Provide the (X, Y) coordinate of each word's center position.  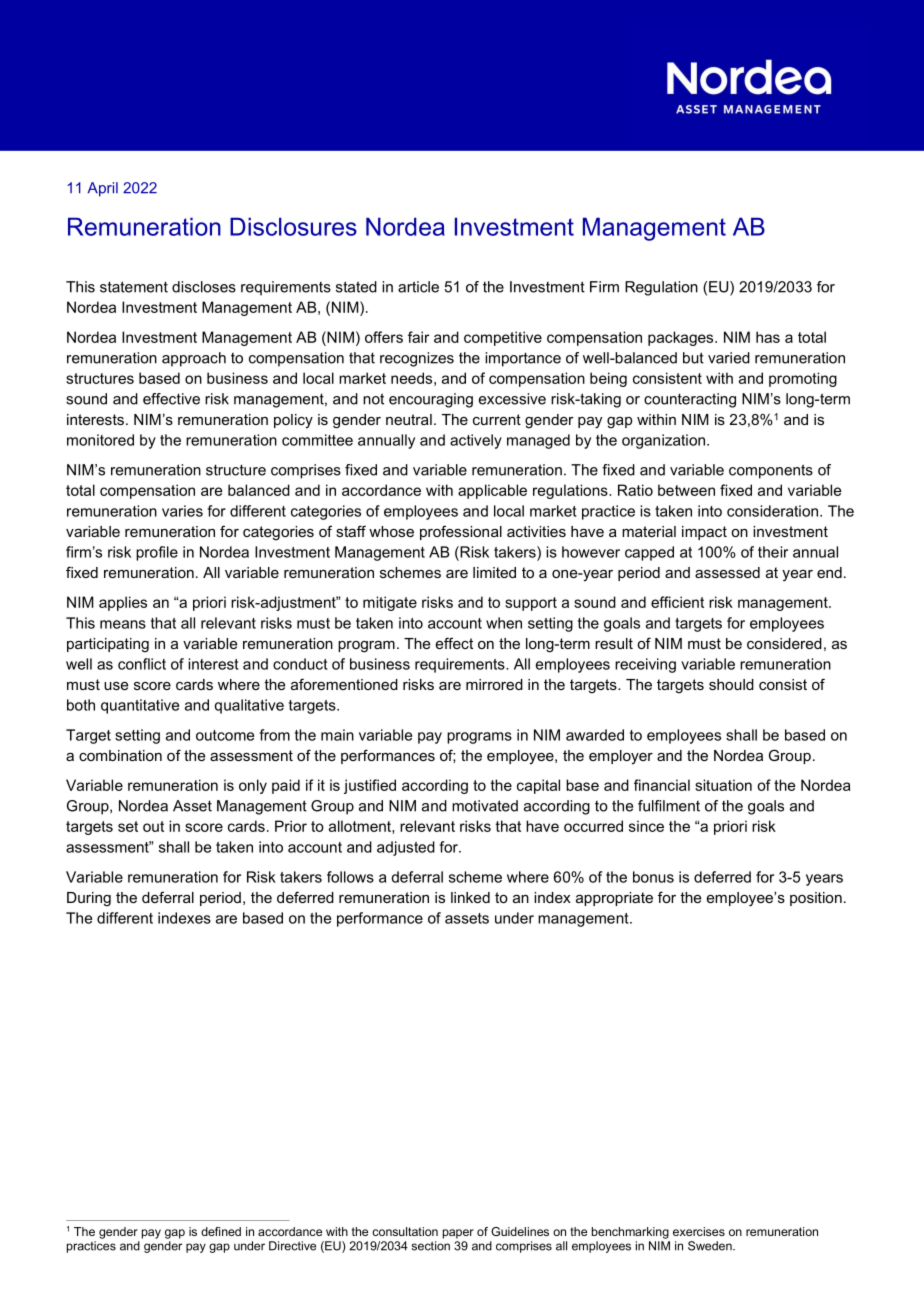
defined (221, 1231)
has (768, 337)
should (731, 684)
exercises (699, 1231)
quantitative (140, 706)
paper (458, 1234)
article (418, 287)
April (103, 189)
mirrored (494, 684)
